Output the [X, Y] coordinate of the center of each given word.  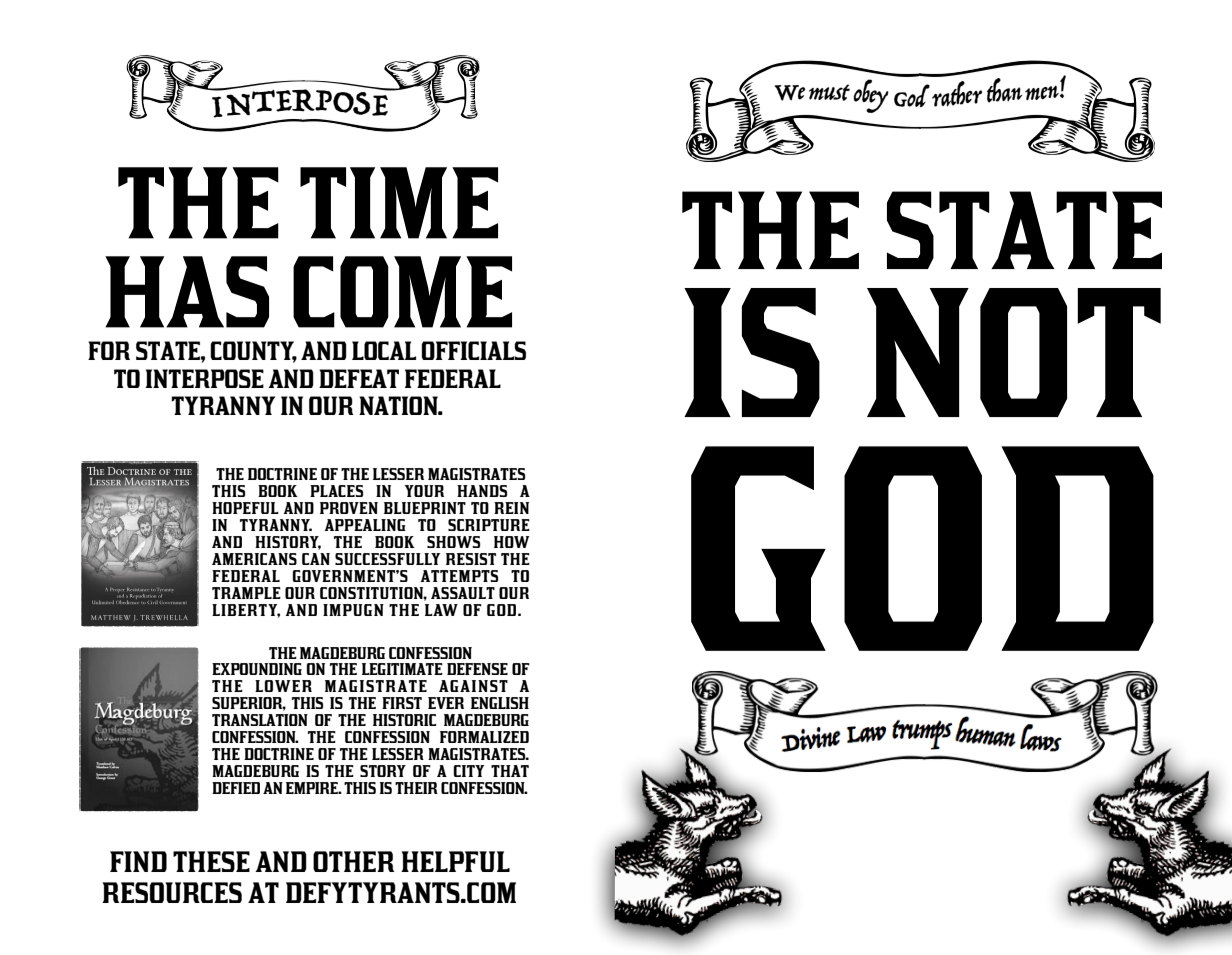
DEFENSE [477, 669]
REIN [511, 508]
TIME [399, 203]
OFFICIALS [474, 350]
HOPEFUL [245, 508]
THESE [211, 861]
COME [402, 292]
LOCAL [384, 350]
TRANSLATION [260, 720]
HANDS [482, 491]
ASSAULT [463, 593]
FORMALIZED [484, 737]
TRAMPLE [246, 593]
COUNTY [253, 351]
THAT [510, 771]
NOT [1014, 352]
